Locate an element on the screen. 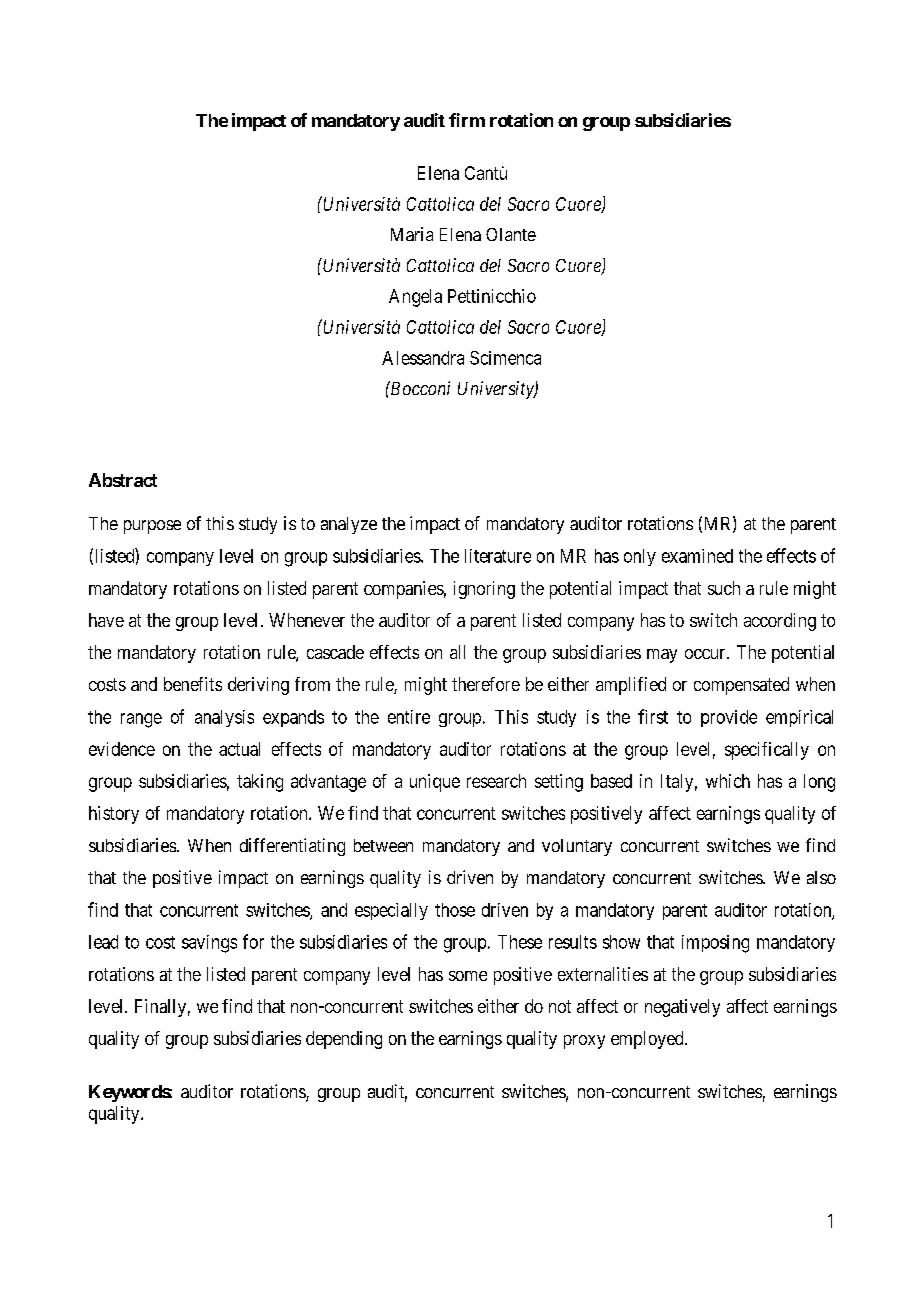 This screenshot has height=1308, width=924. Abstract is located at coordinates (123, 480).
